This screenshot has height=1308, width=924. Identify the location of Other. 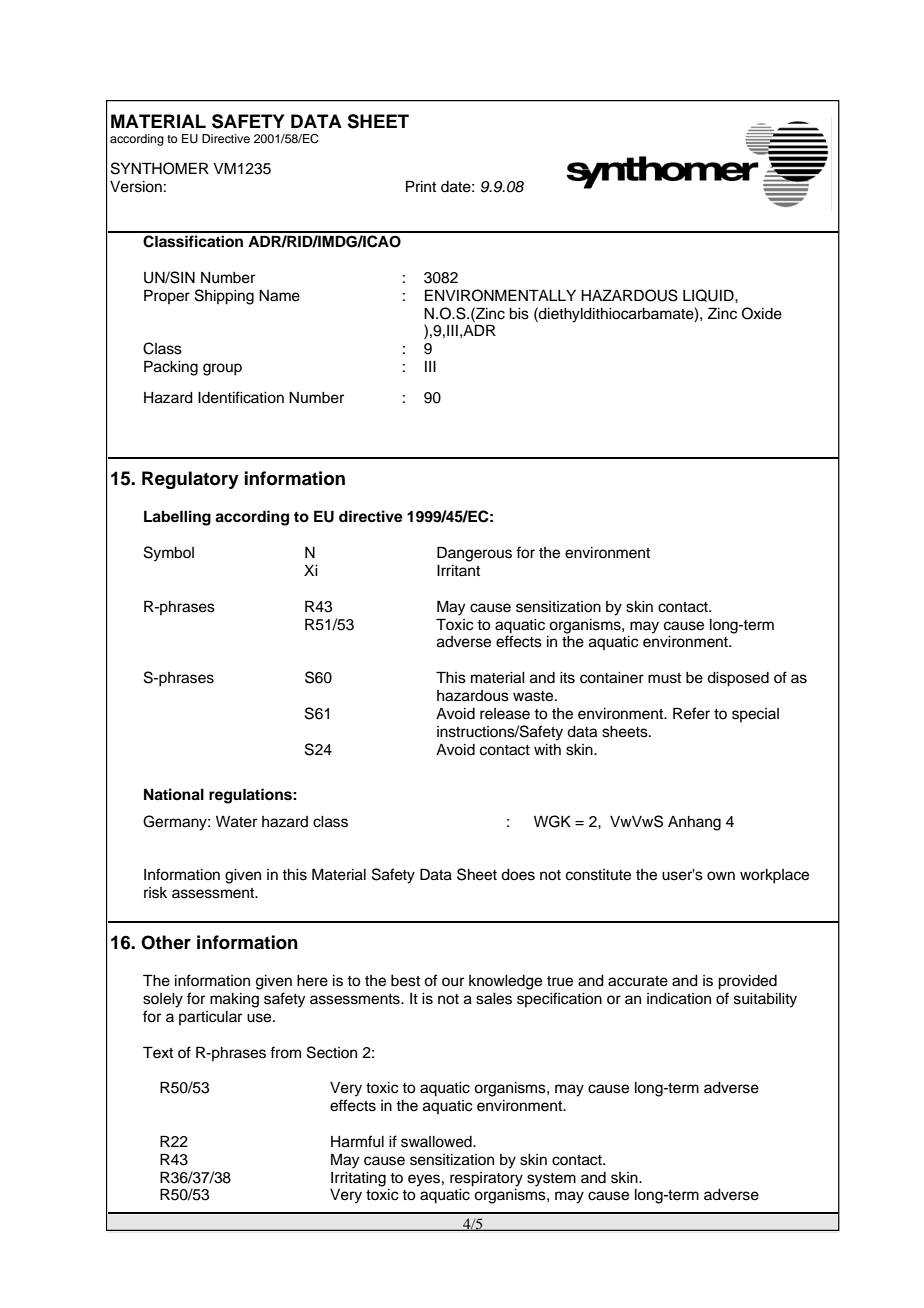
(166, 942).
